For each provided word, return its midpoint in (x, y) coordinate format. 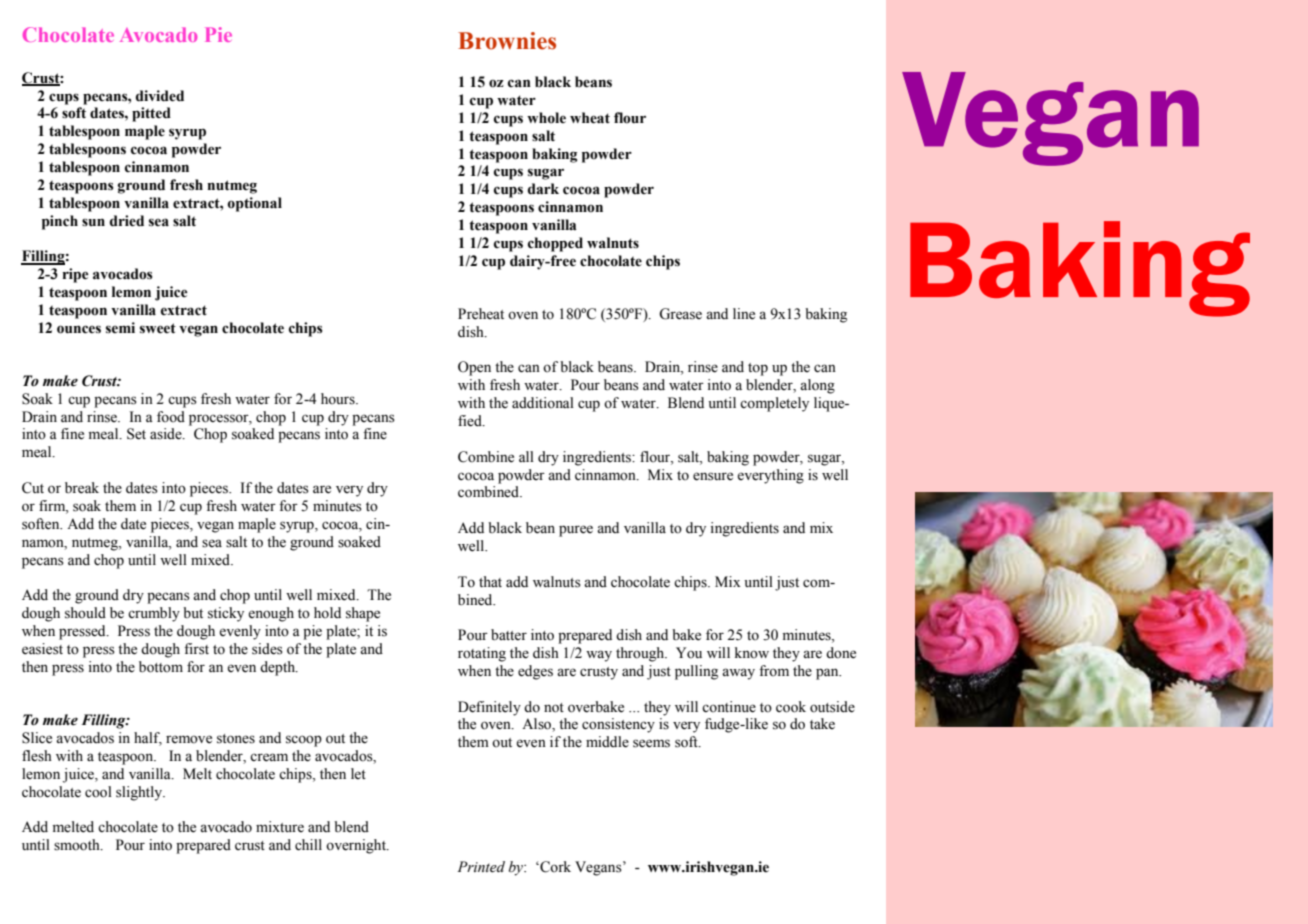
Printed (481, 867)
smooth (78, 845)
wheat (590, 118)
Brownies (507, 41)
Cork (554, 867)
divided (160, 96)
